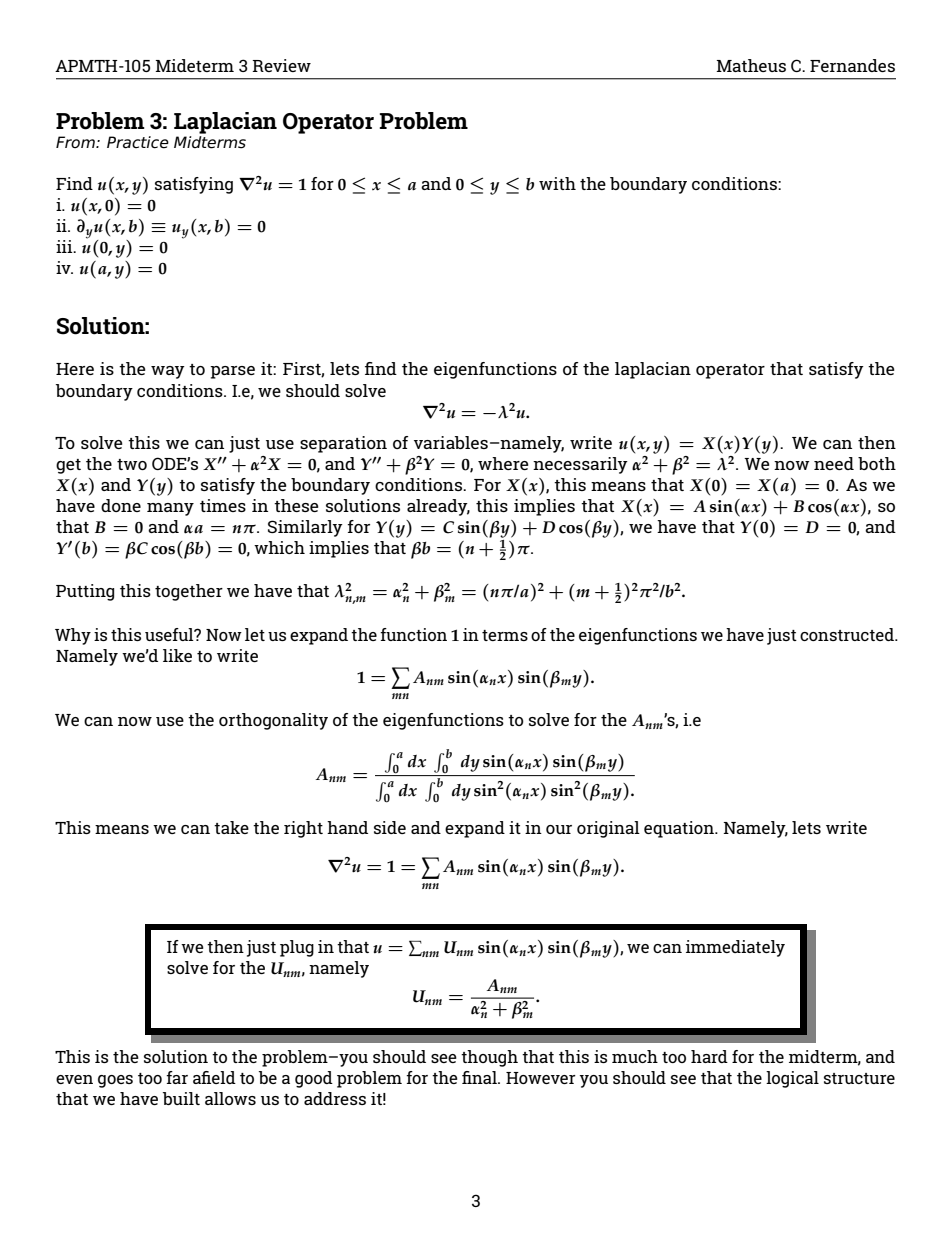 This screenshot has width=952, height=1233. I want to click on way, so click(168, 372).
